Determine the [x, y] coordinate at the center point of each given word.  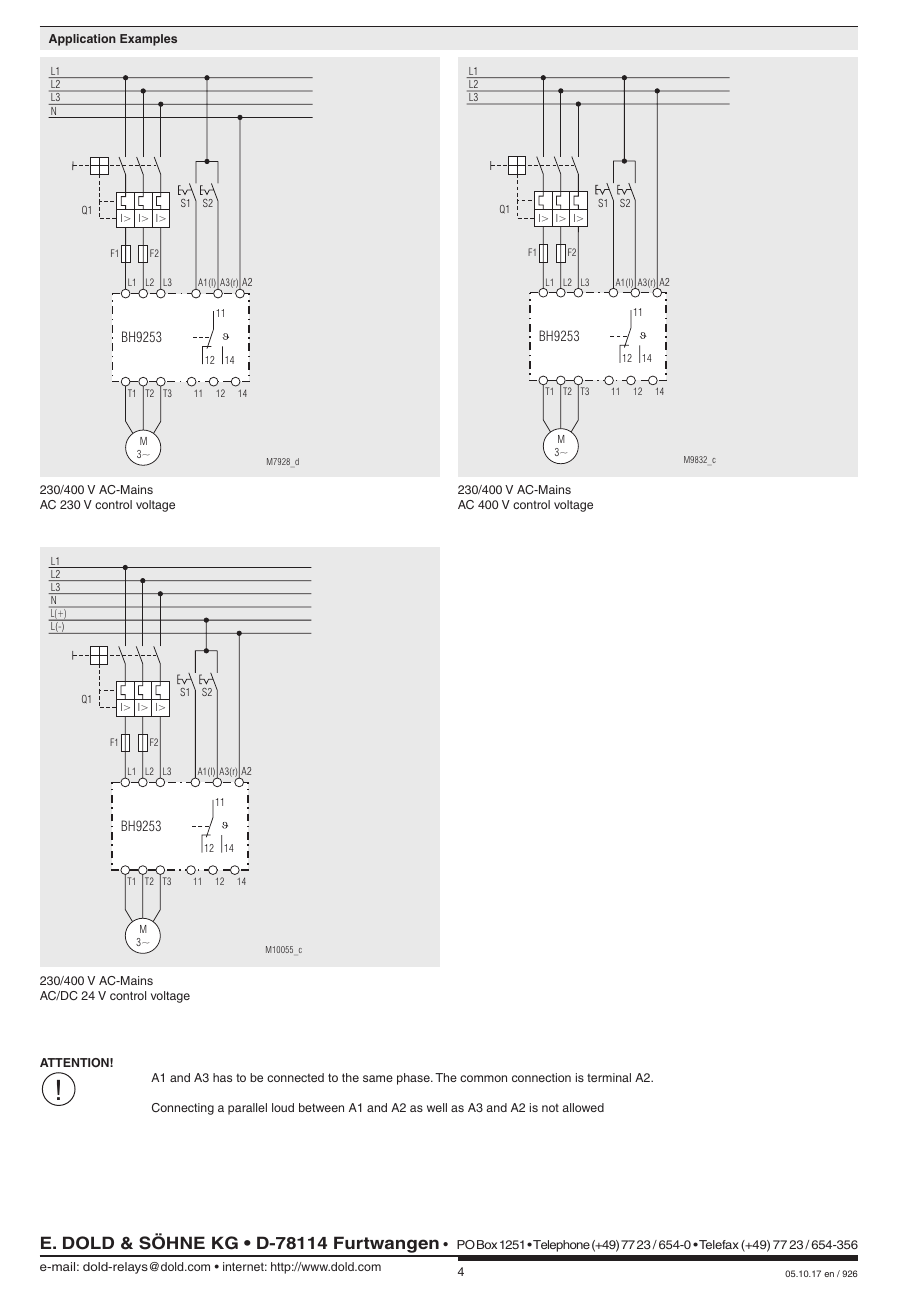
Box [487, 1244]
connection [541, 1077]
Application [82, 40]
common [483, 1078]
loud [283, 1107]
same [378, 1078]
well [437, 1107]
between [321, 1107]
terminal [609, 1077]
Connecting [183, 1109]
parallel [247, 1109]
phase [414, 1079]
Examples [148, 40]
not [550, 1107]
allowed [583, 1107]
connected [295, 1077]
